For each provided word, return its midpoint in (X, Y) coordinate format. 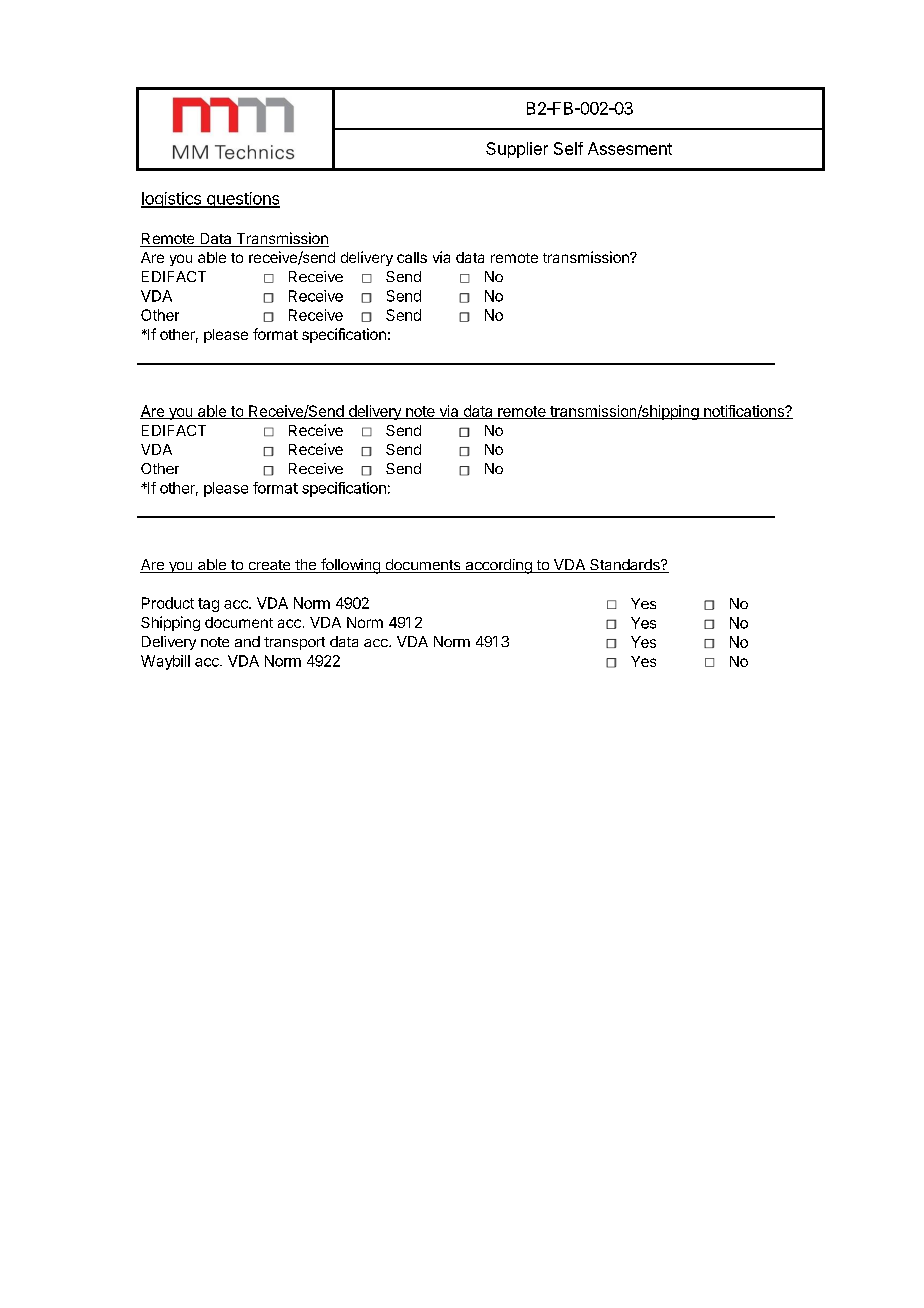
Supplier (517, 150)
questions (242, 200)
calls (412, 257)
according (498, 566)
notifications (744, 412)
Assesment (630, 148)
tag (208, 605)
